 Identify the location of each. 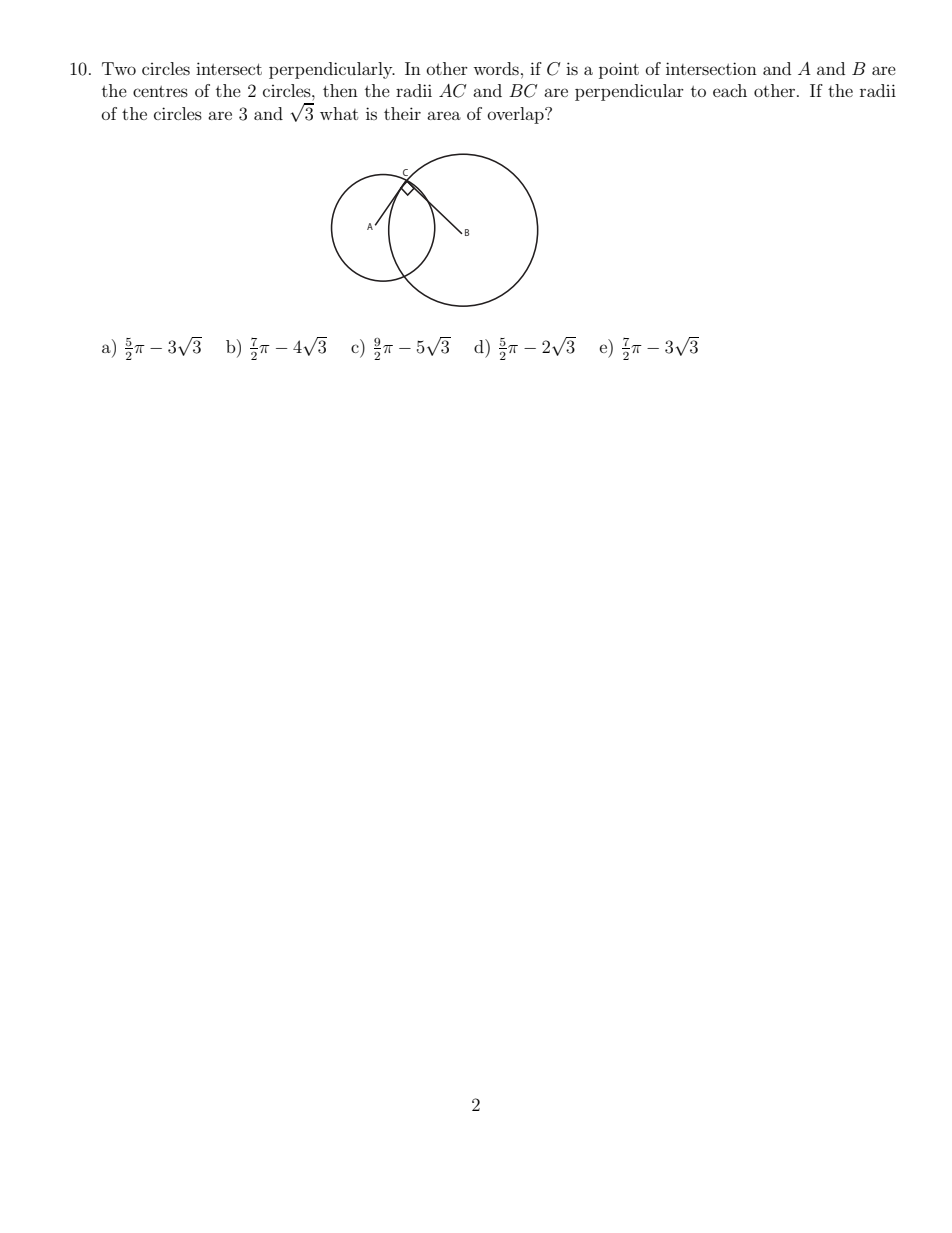
(730, 90).
